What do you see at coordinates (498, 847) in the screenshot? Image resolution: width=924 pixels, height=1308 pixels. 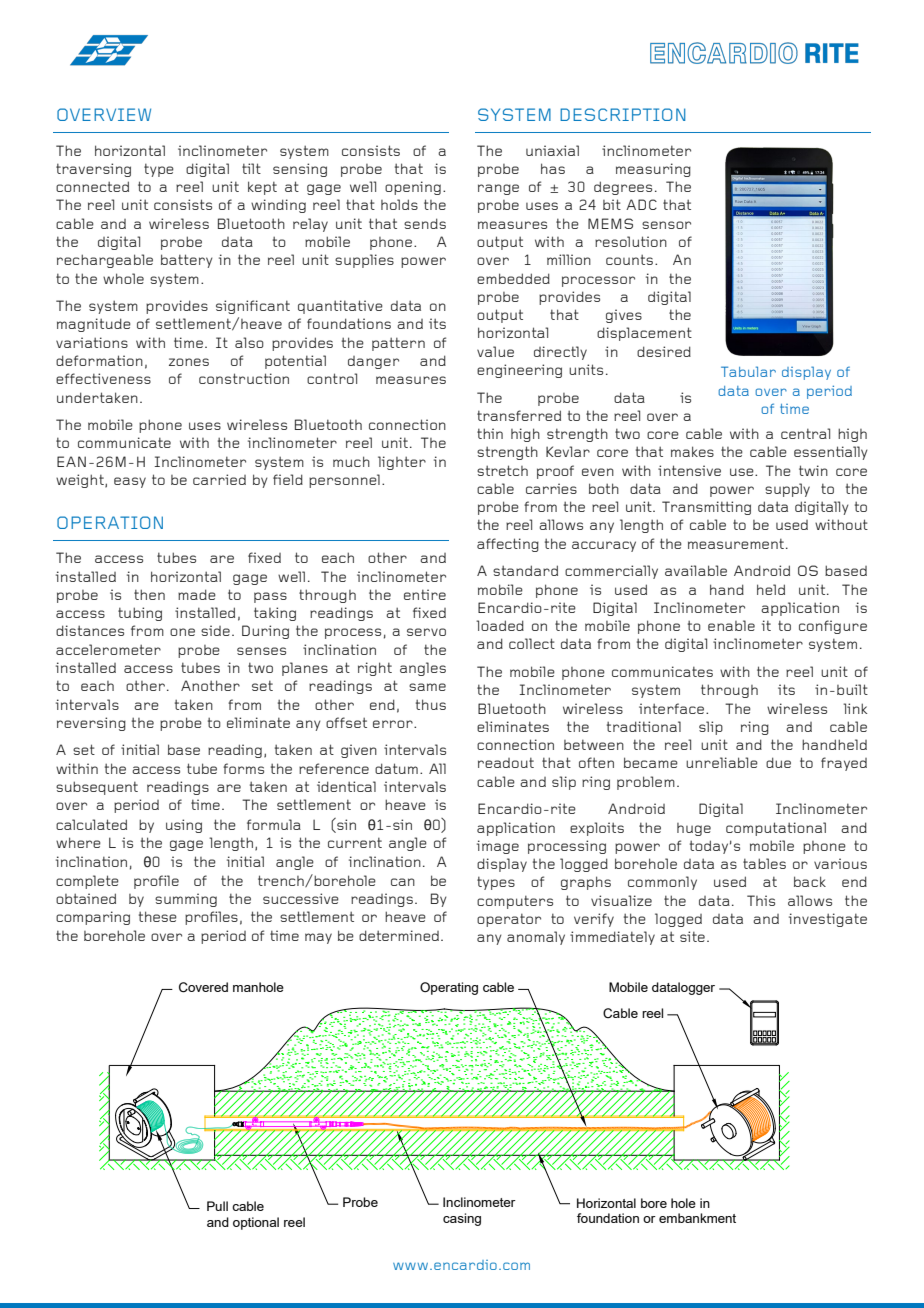 I see `image` at bounding box center [498, 847].
